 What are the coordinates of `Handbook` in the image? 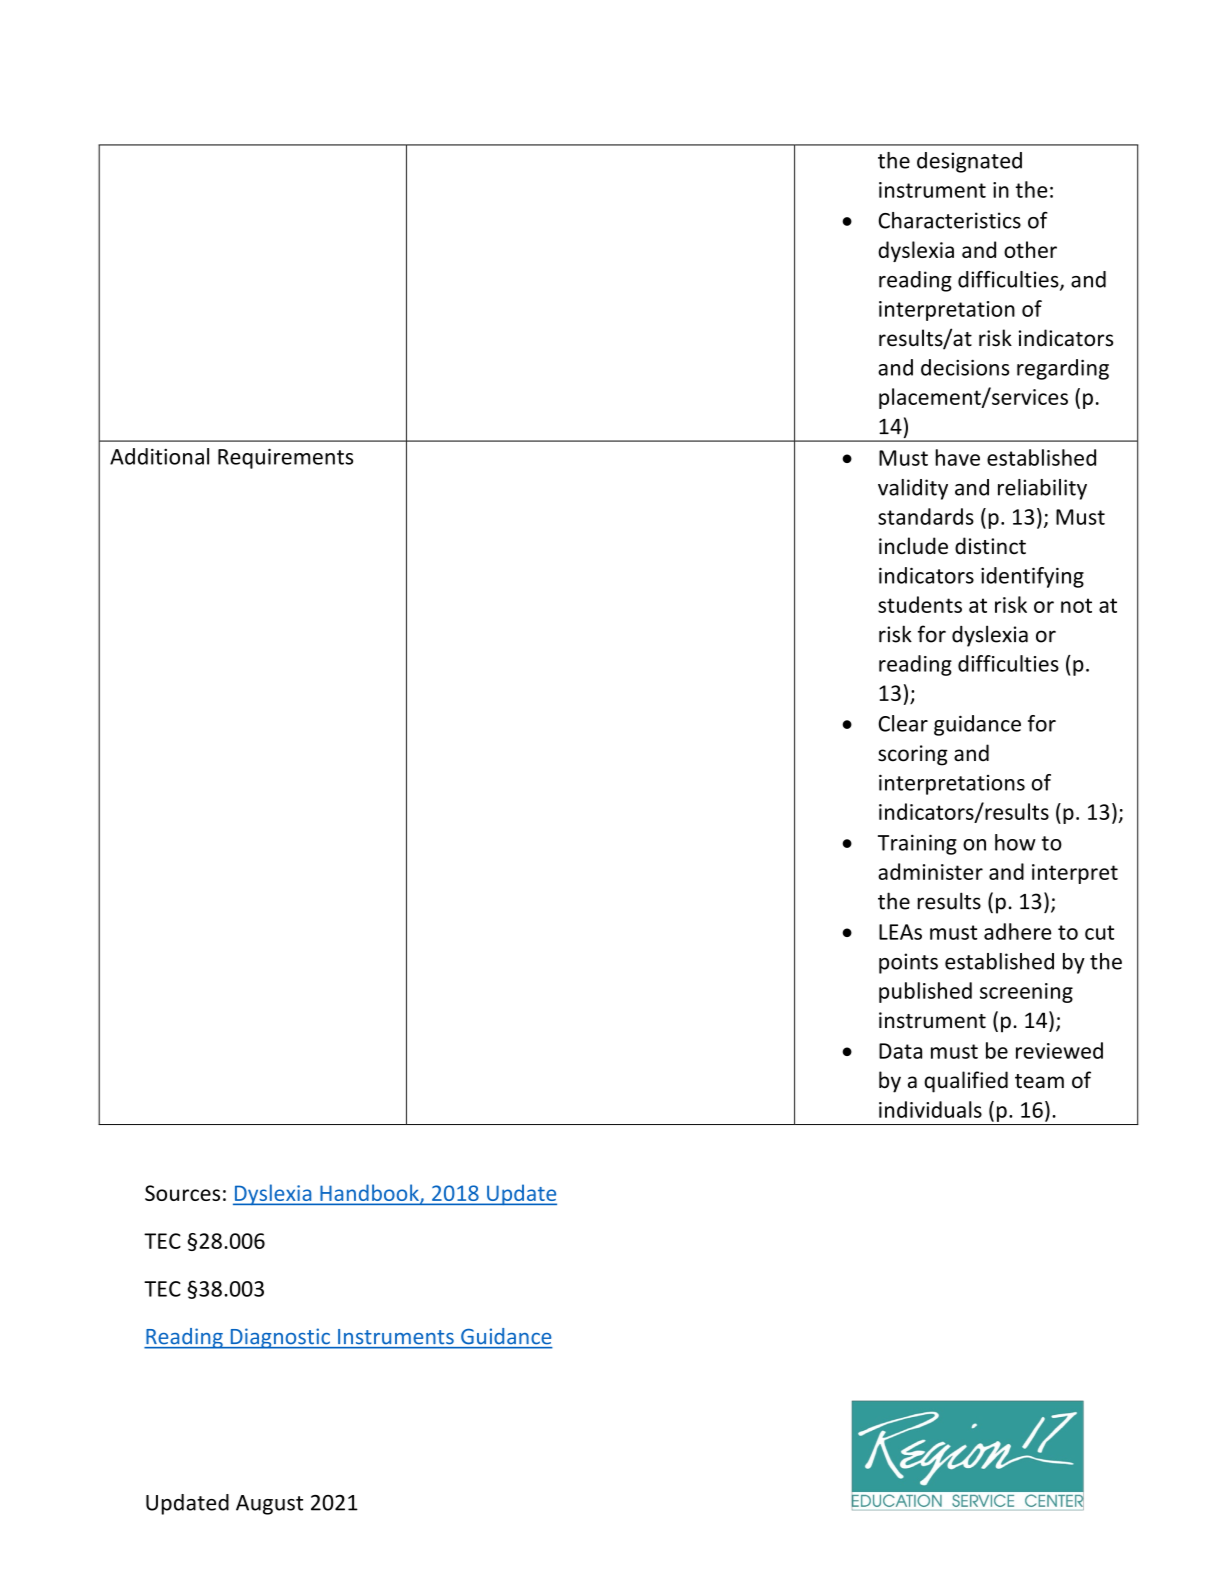 It's located at (369, 1194).
